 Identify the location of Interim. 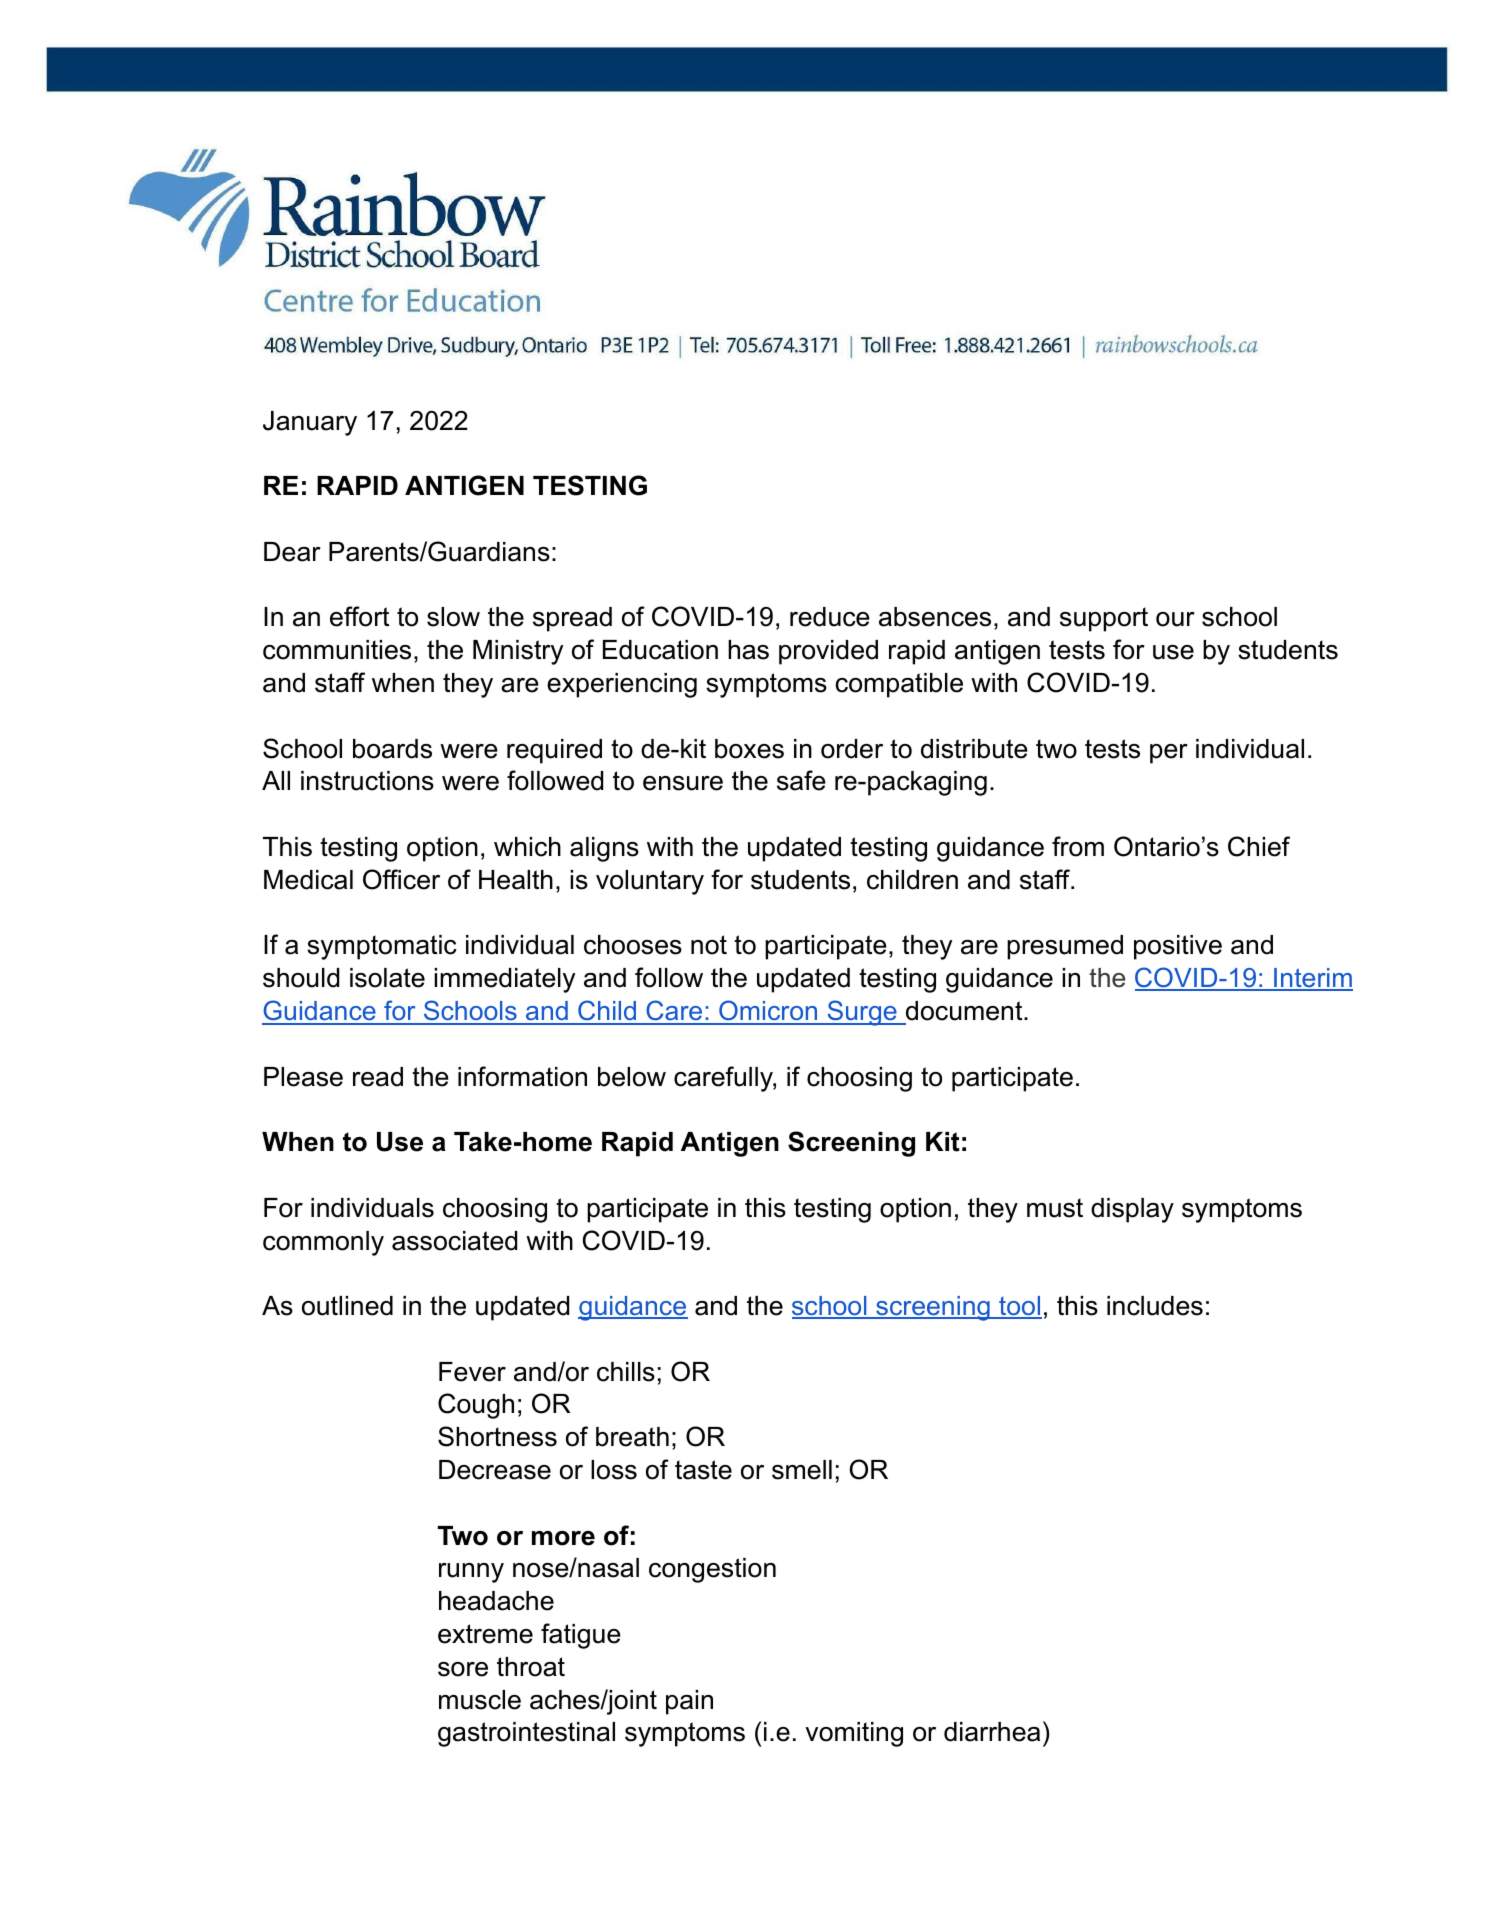
(1312, 979).
